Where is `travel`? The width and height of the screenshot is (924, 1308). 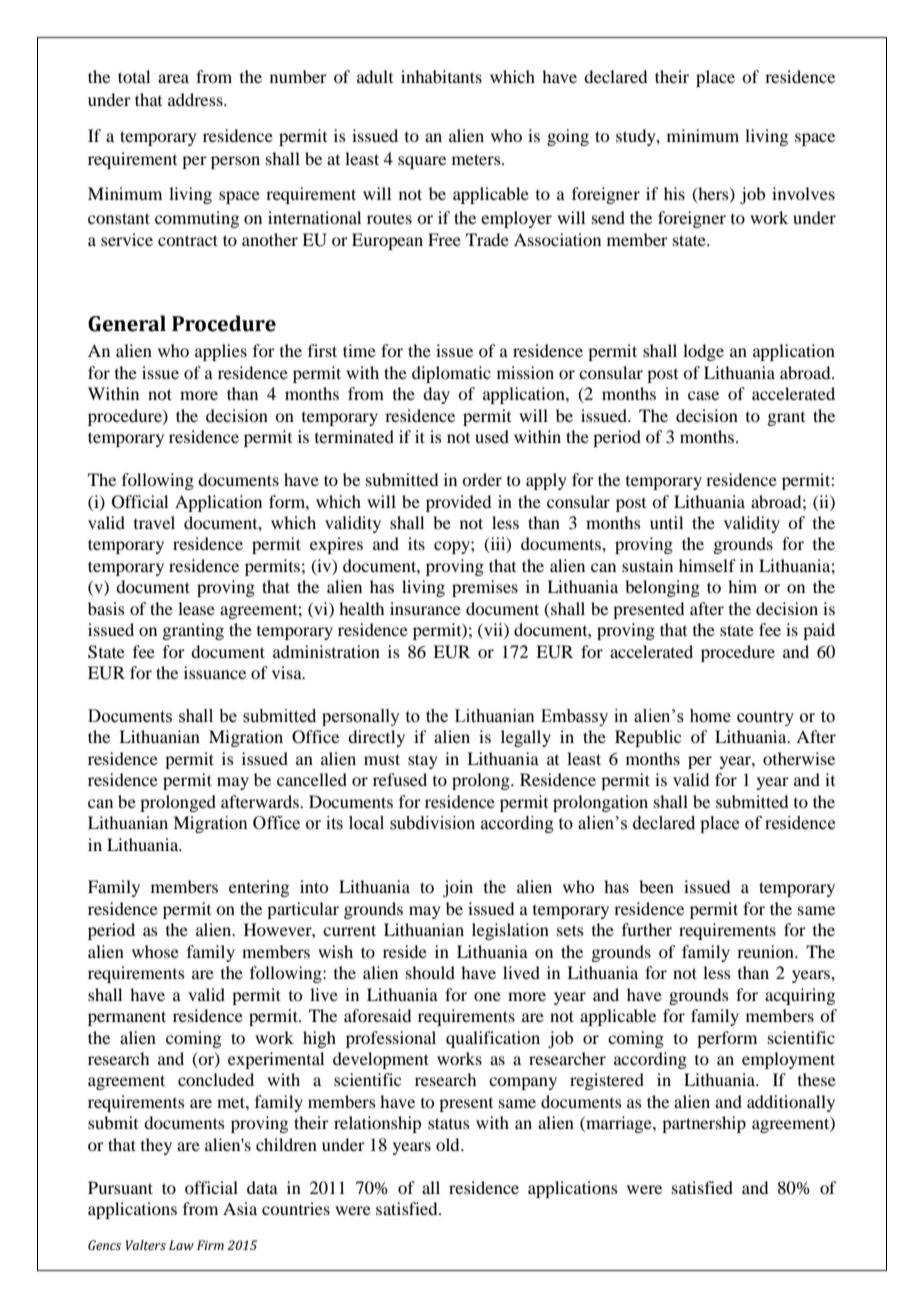
travel is located at coordinates (154, 522).
